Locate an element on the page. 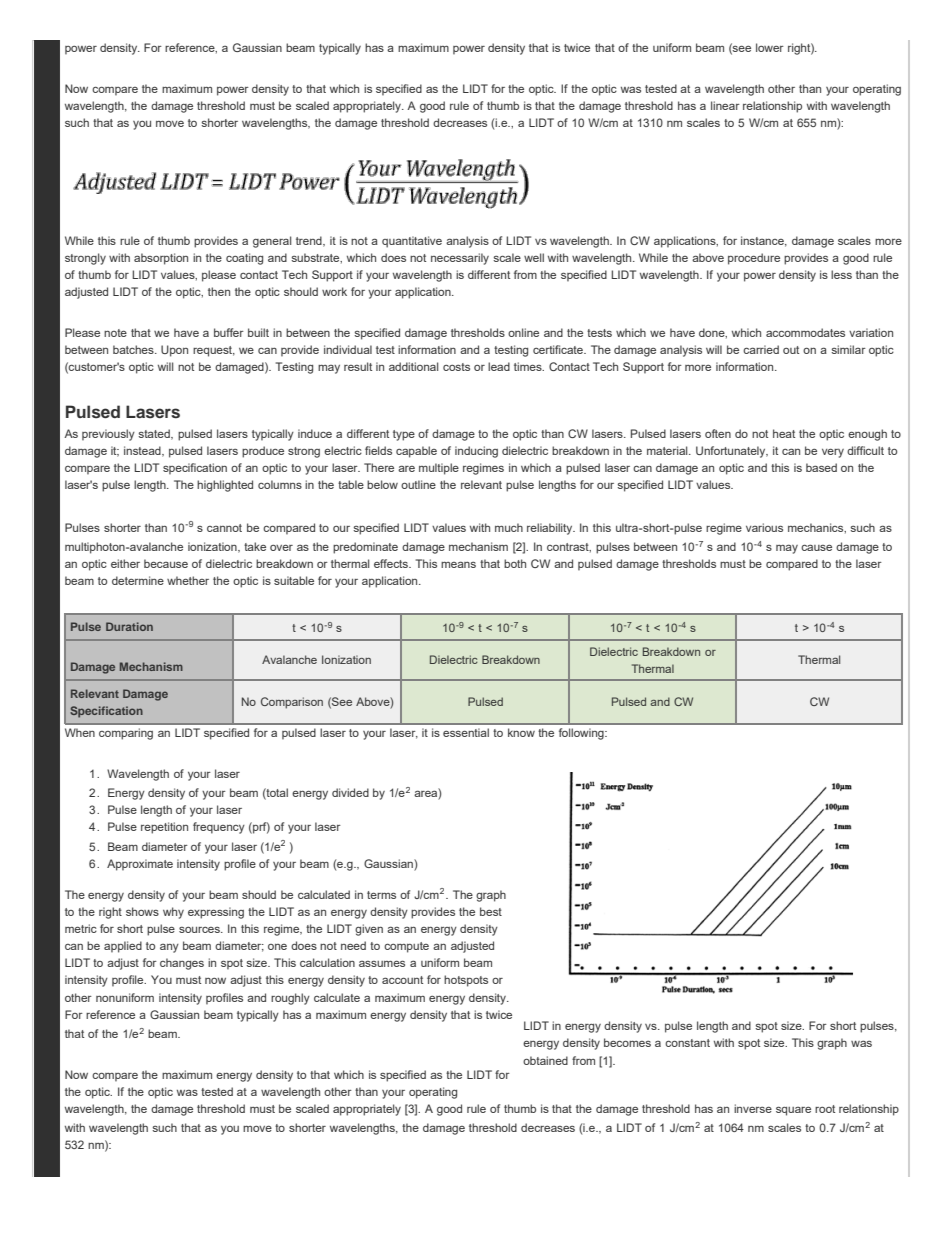 This document has height=1233, width=952. comparing is located at coordinates (126, 734).
